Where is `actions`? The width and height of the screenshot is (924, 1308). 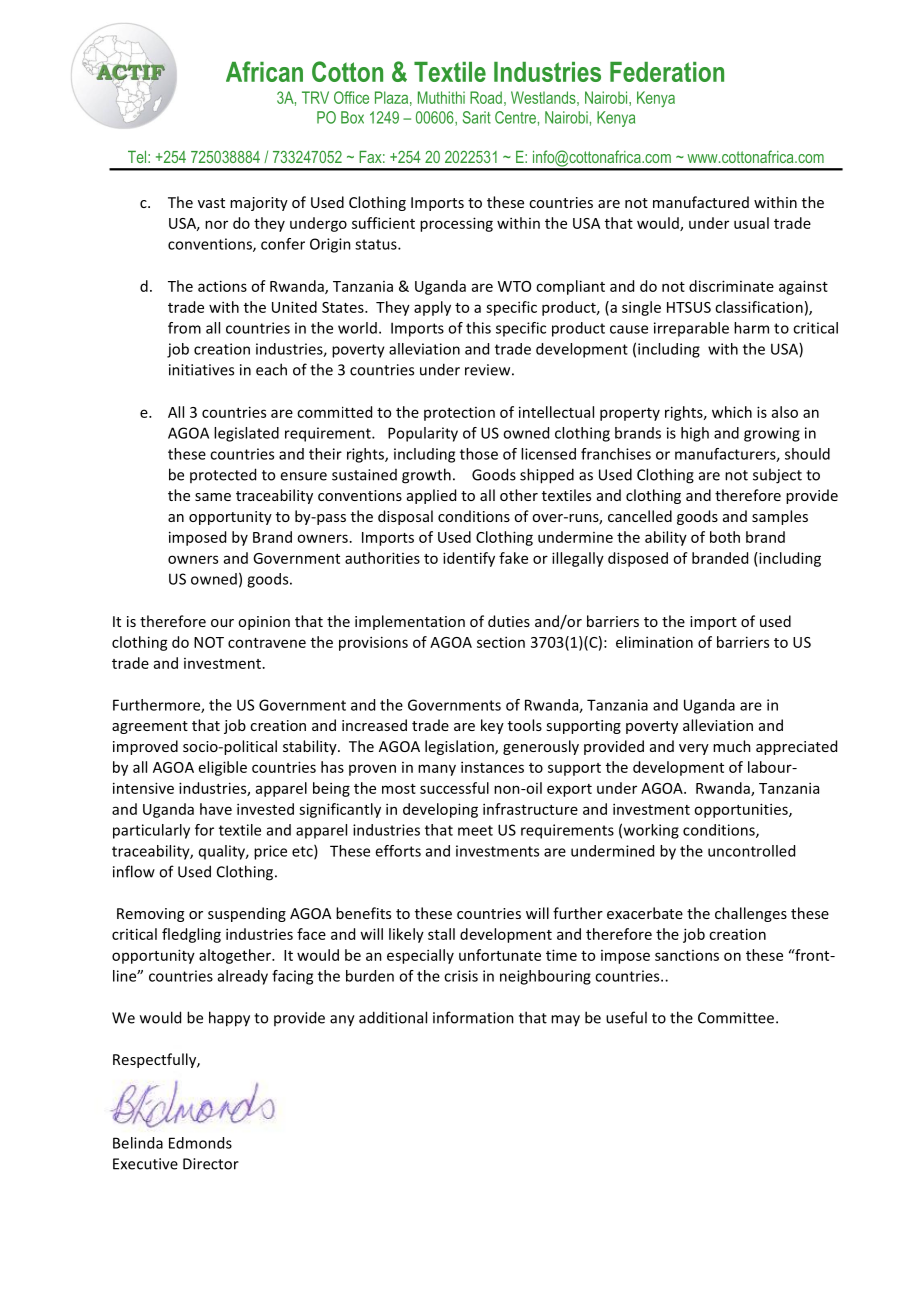
actions is located at coordinates (222, 286).
